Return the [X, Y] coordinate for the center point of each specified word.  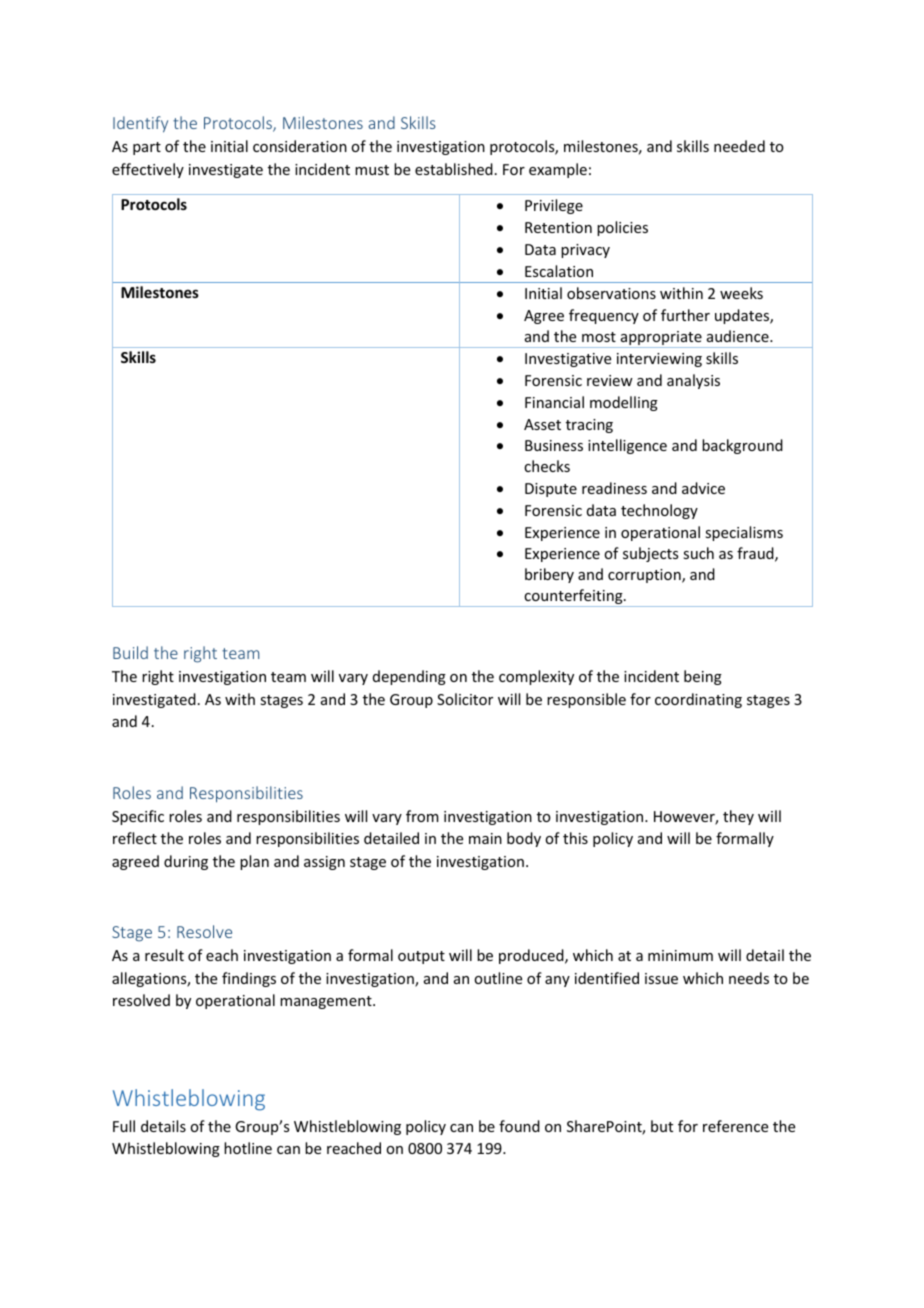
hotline [248, 1148]
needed [739, 146]
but [662, 1126]
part [147, 148]
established [454, 169]
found [519, 1126]
